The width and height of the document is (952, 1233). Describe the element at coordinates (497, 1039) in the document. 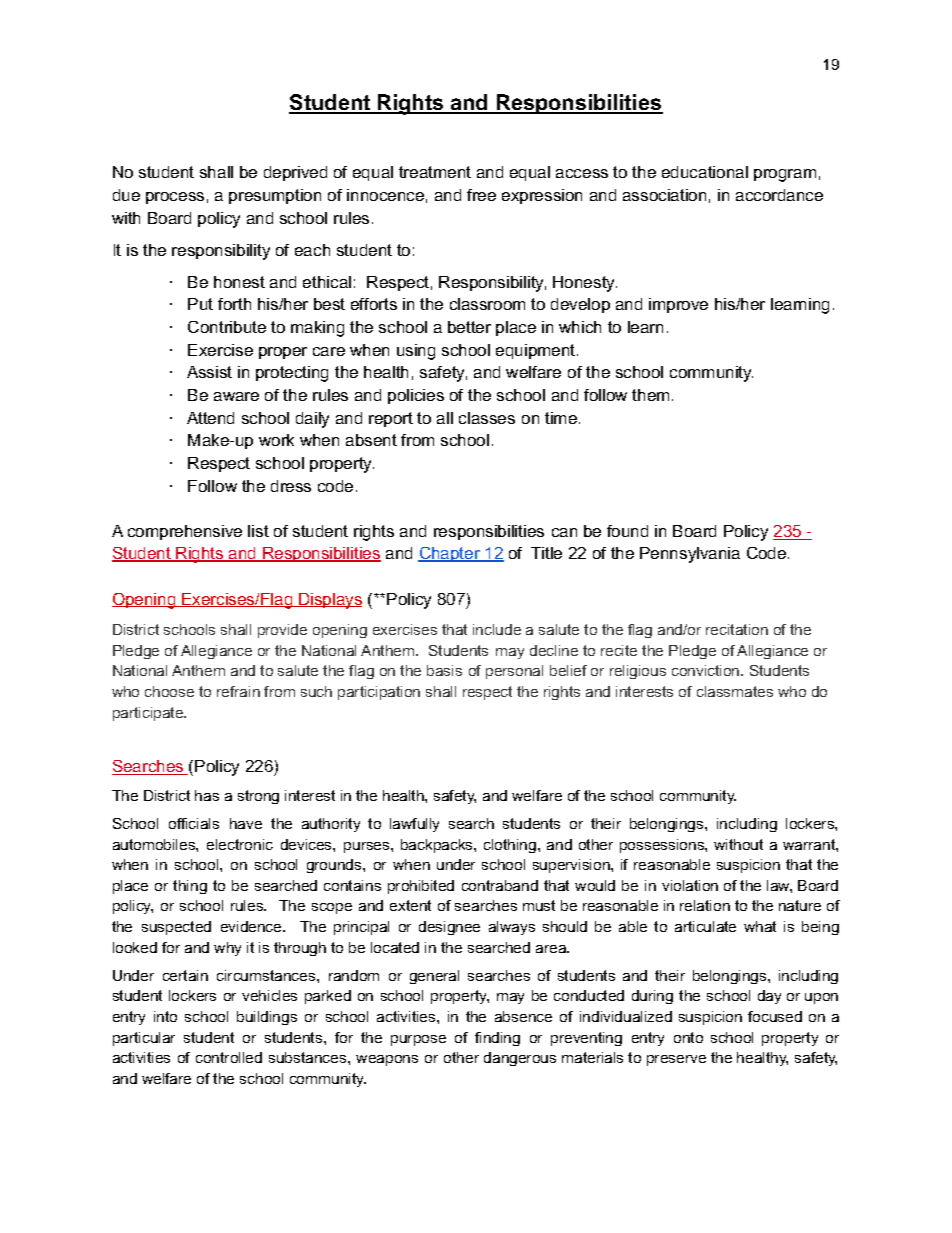

I see `finding` at that location.
